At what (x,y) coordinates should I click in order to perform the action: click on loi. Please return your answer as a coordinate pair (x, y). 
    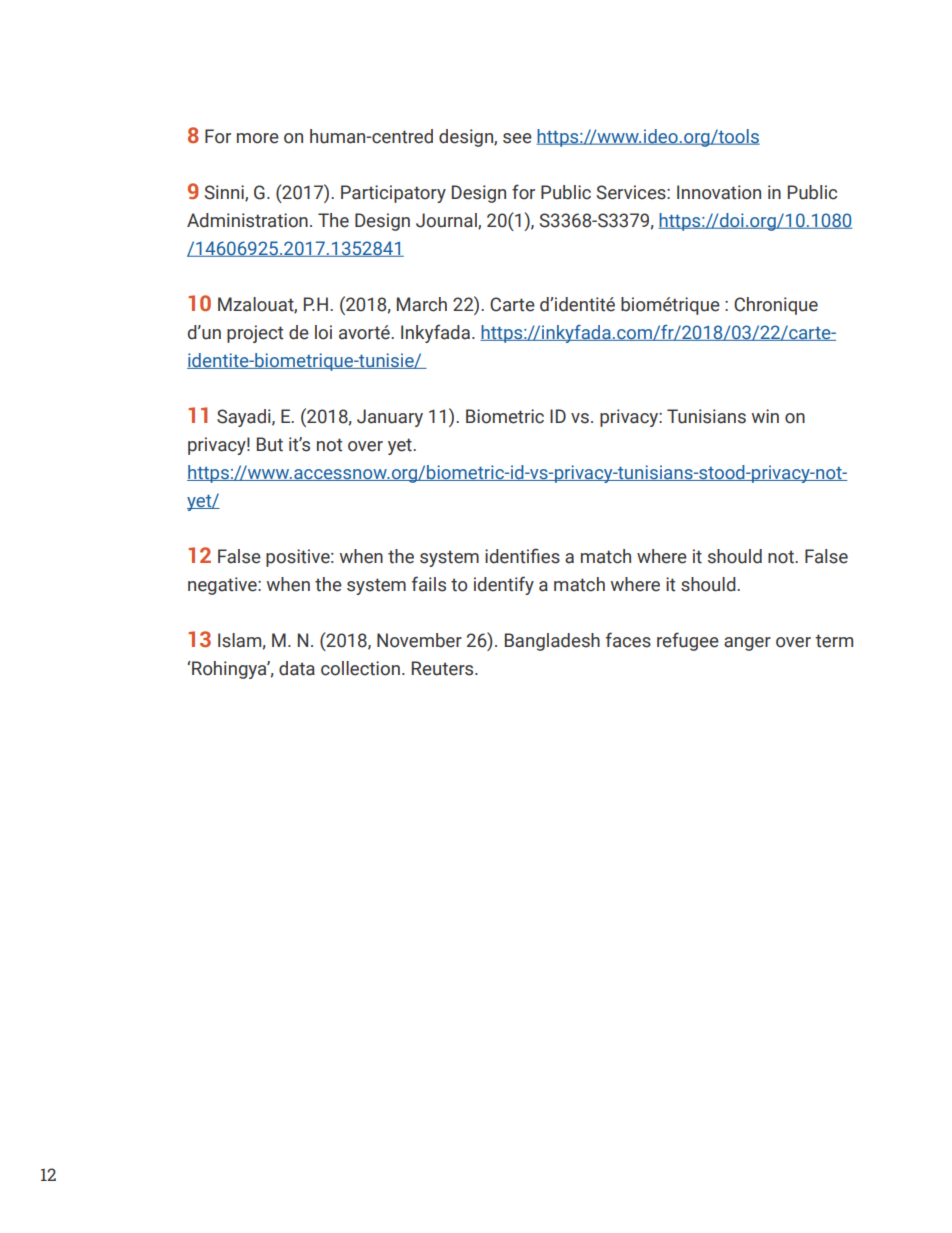
    Looking at the image, I should click on (323, 332).
